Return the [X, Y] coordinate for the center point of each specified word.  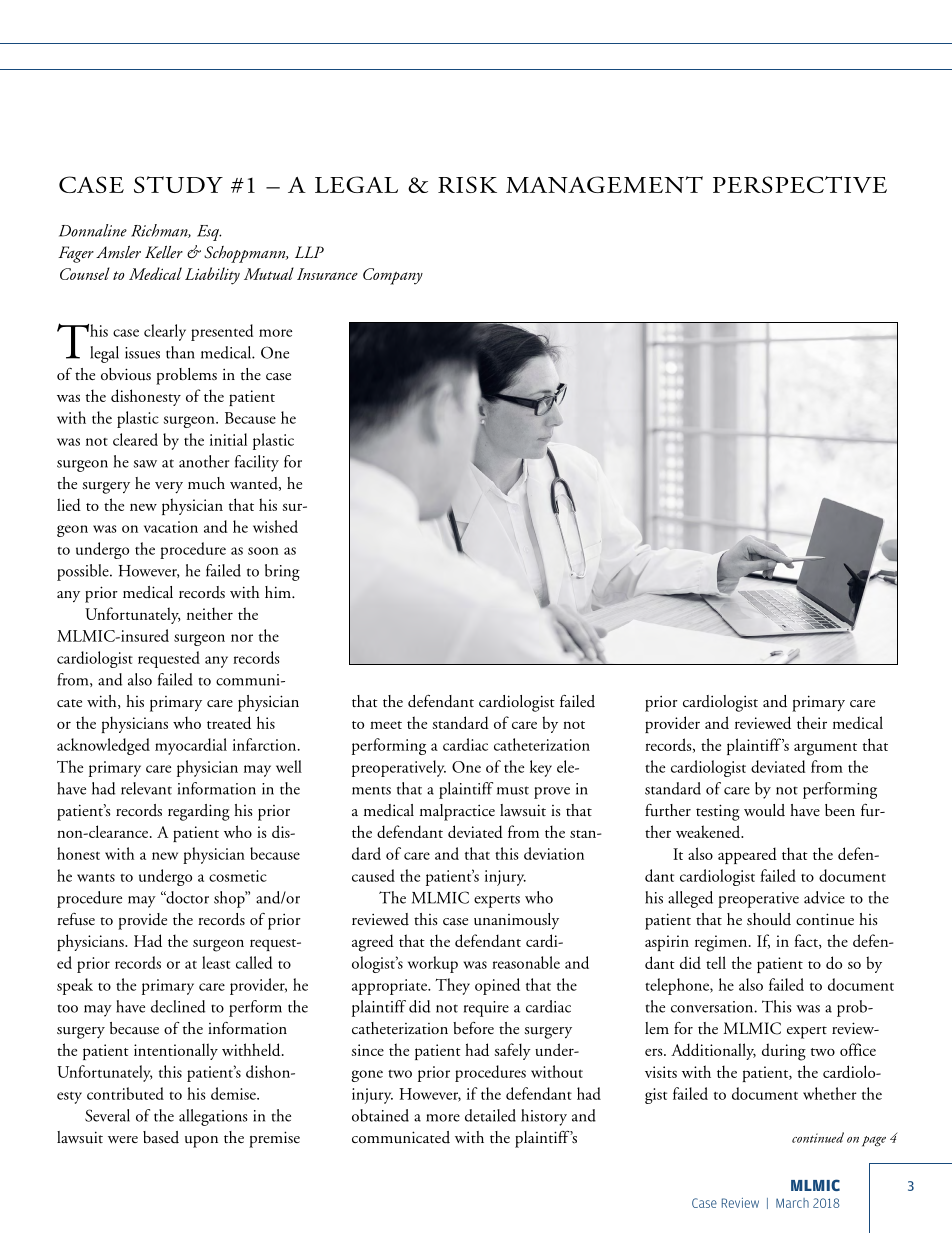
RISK [467, 184]
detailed [490, 1115]
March [792, 1203]
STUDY [178, 184]
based [161, 1137]
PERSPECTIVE [800, 184]
